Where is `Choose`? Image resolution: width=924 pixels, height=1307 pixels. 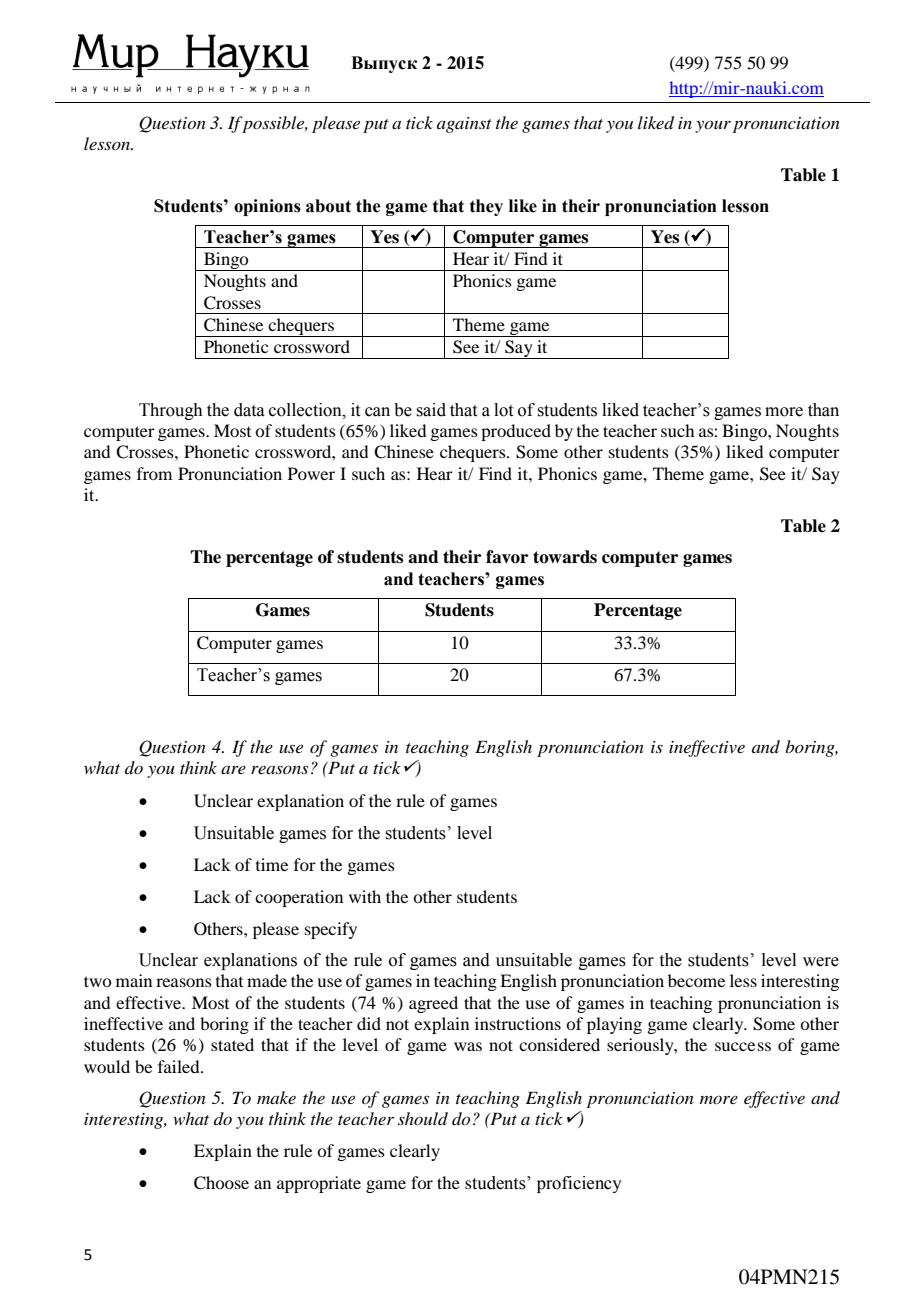 Choose is located at coordinates (221, 1183).
